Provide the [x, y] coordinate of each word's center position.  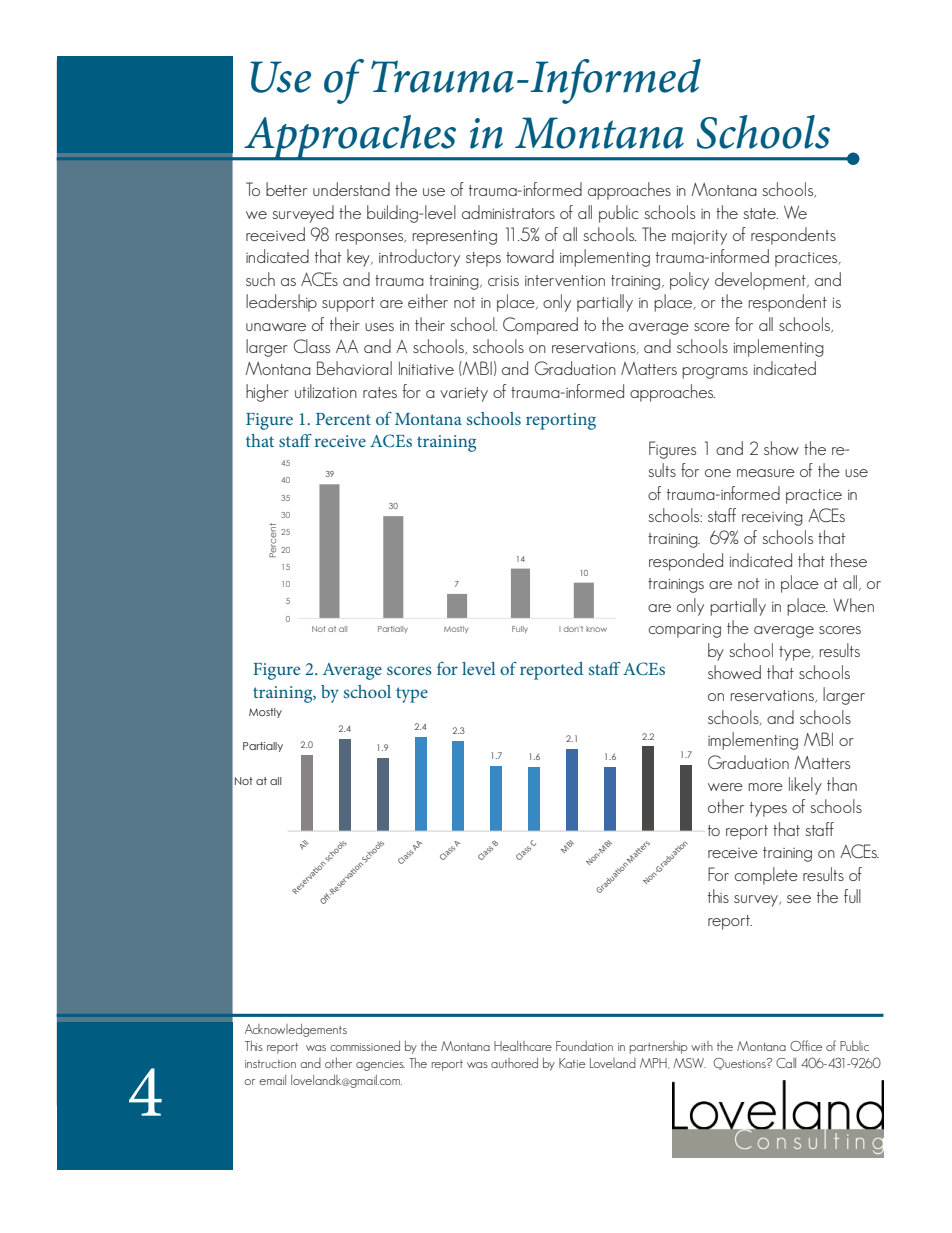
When [853, 605]
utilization [326, 391]
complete [766, 876]
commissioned [365, 1046]
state [760, 213]
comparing [685, 631]
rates [380, 392]
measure [766, 473]
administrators [508, 212]
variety [464, 394]
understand [351, 189]
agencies [380, 1065]
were [725, 787]
